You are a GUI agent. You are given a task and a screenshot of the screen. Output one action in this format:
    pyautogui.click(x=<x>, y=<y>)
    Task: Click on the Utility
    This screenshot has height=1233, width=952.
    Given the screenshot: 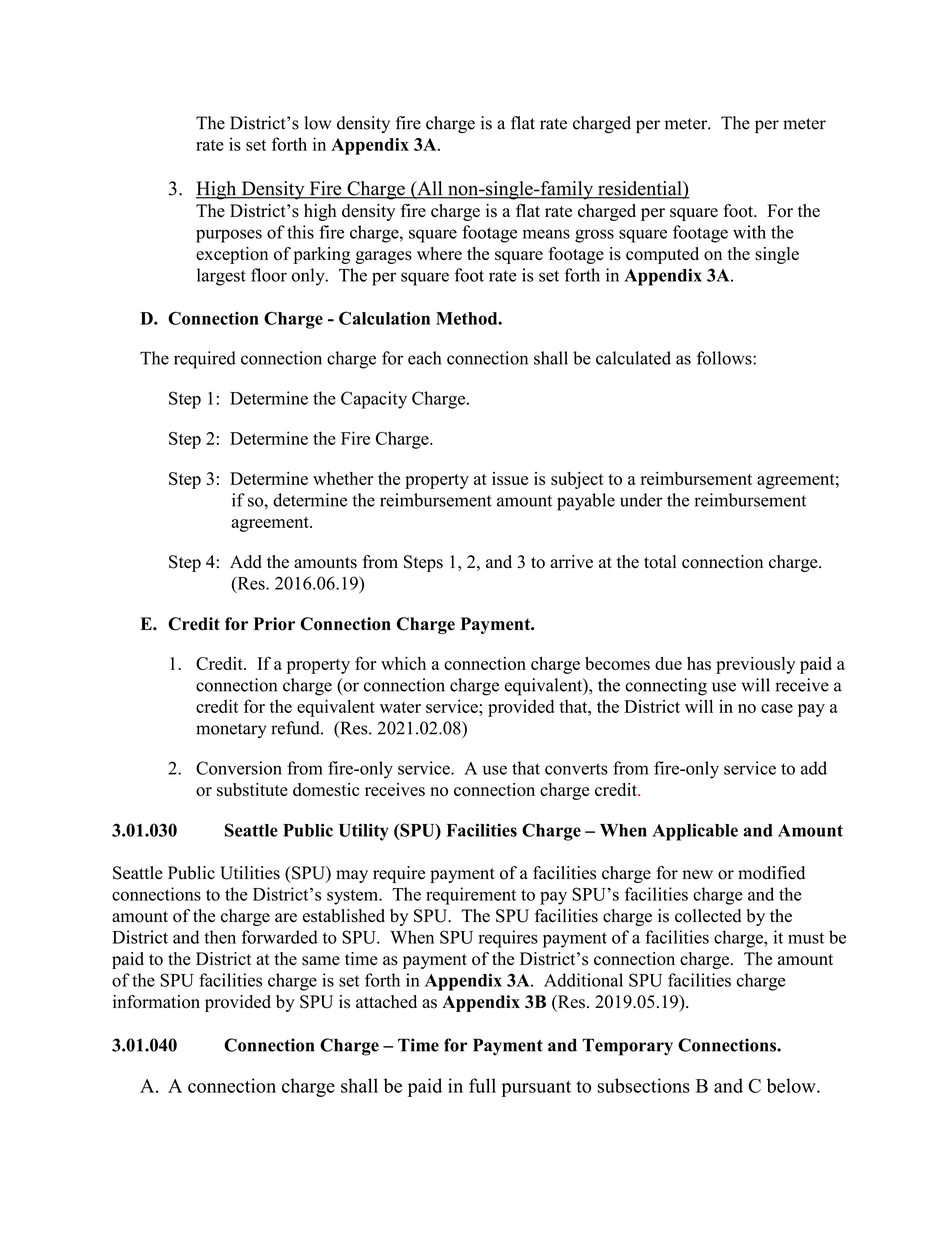 What is the action you would take?
    pyautogui.click(x=364, y=832)
